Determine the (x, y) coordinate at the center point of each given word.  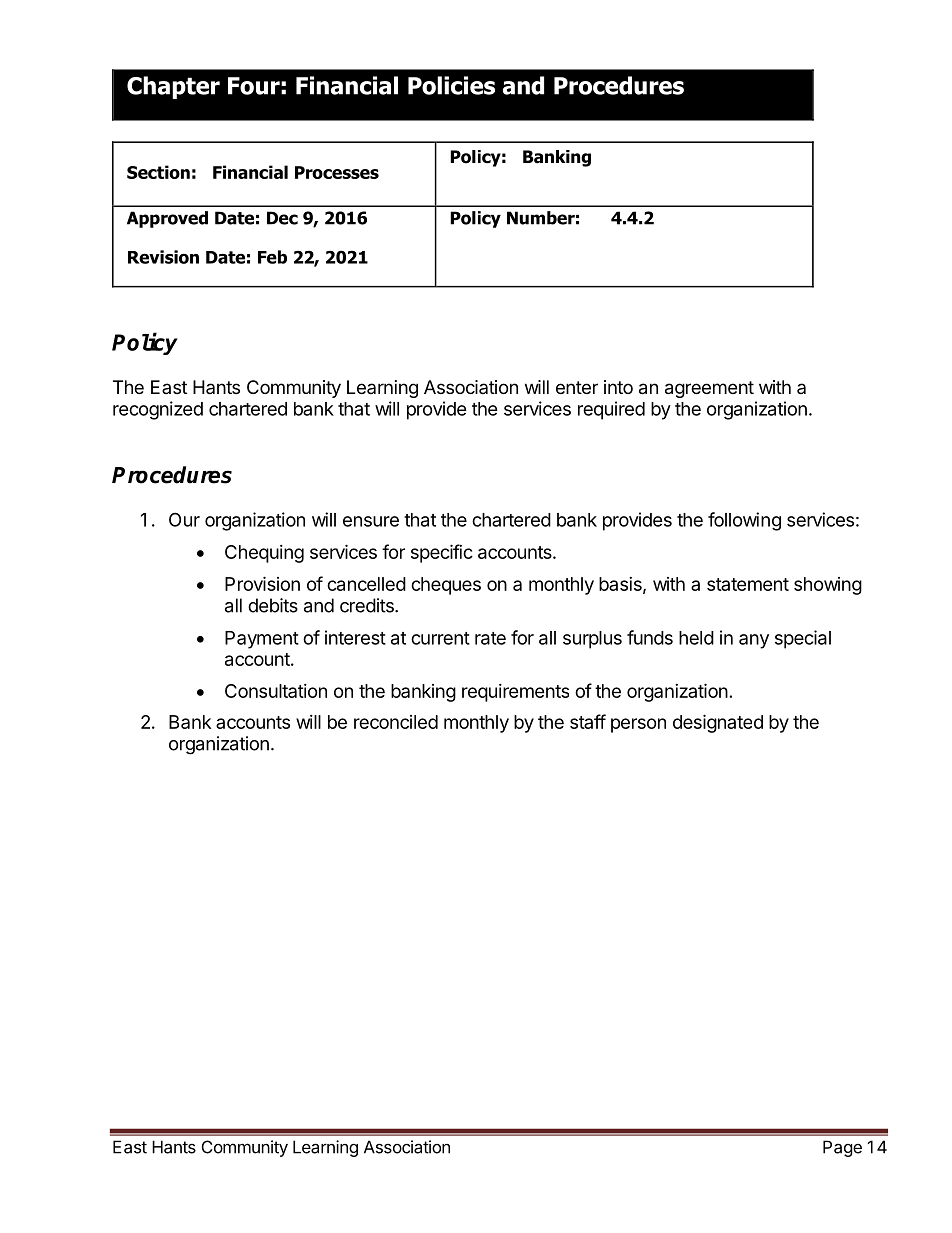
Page (842, 1148)
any (754, 641)
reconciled (396, 722)
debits (273, 605)
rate (490, 638)
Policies (451, 85)
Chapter (173, 87)
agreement (709, 389)
